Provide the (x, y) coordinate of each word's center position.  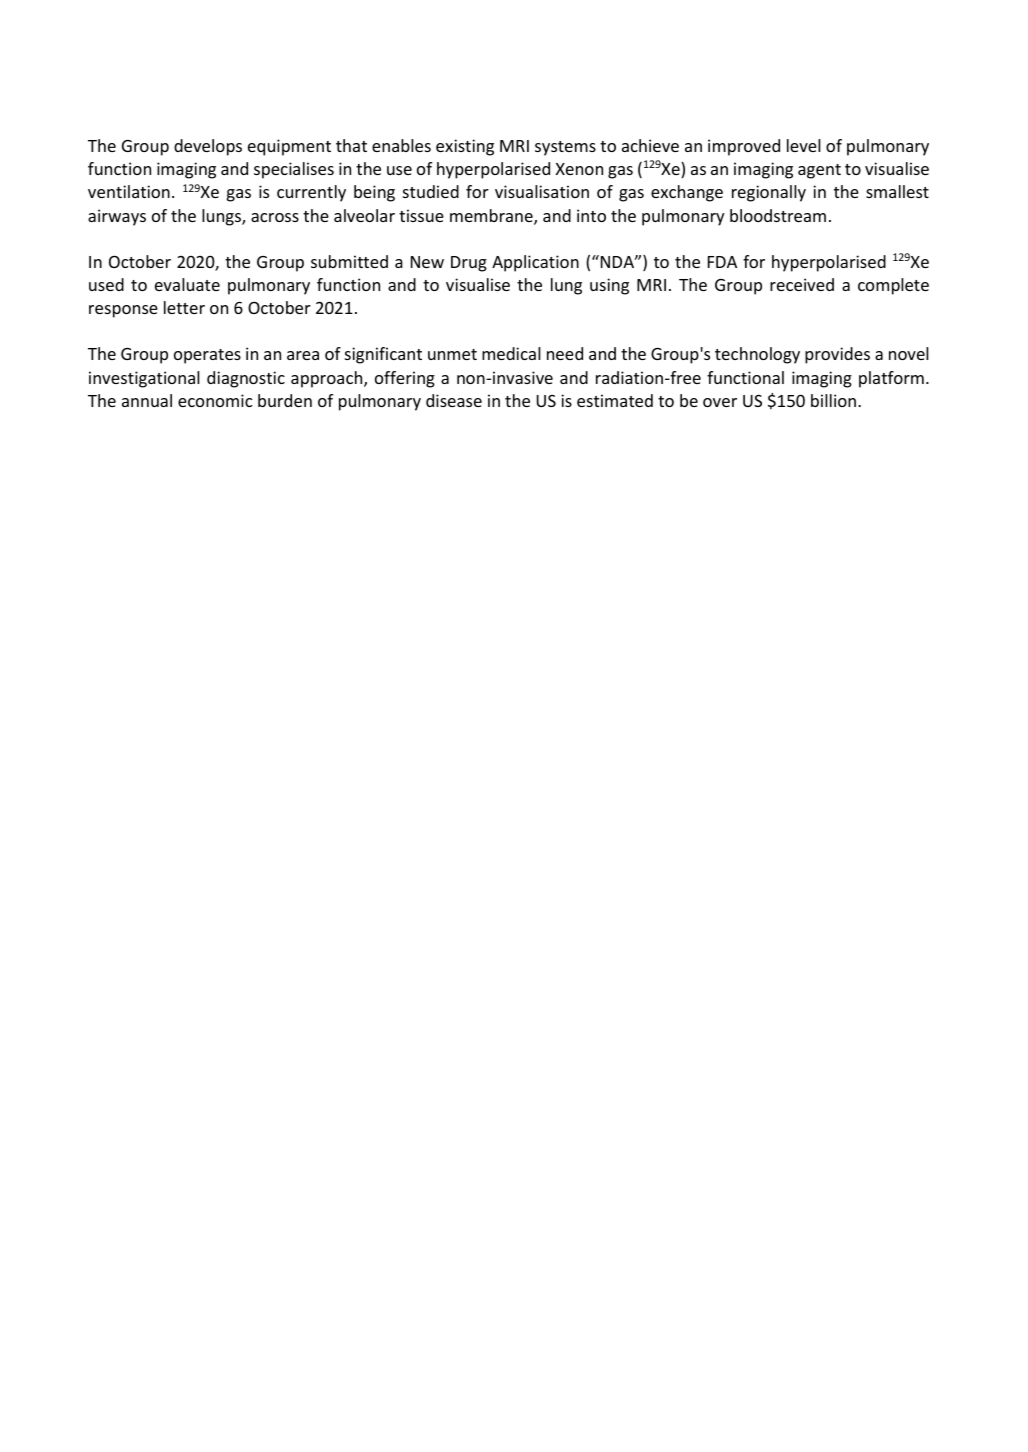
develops (208, 147)
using (609, 286)
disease (454, 400)
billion (835, 400)
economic (215, 400)
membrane (492, 217)
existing (465, 147)
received (802, 284)
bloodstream (778, 215)
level (804, 145)
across (275, 217)
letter (184, 307)
